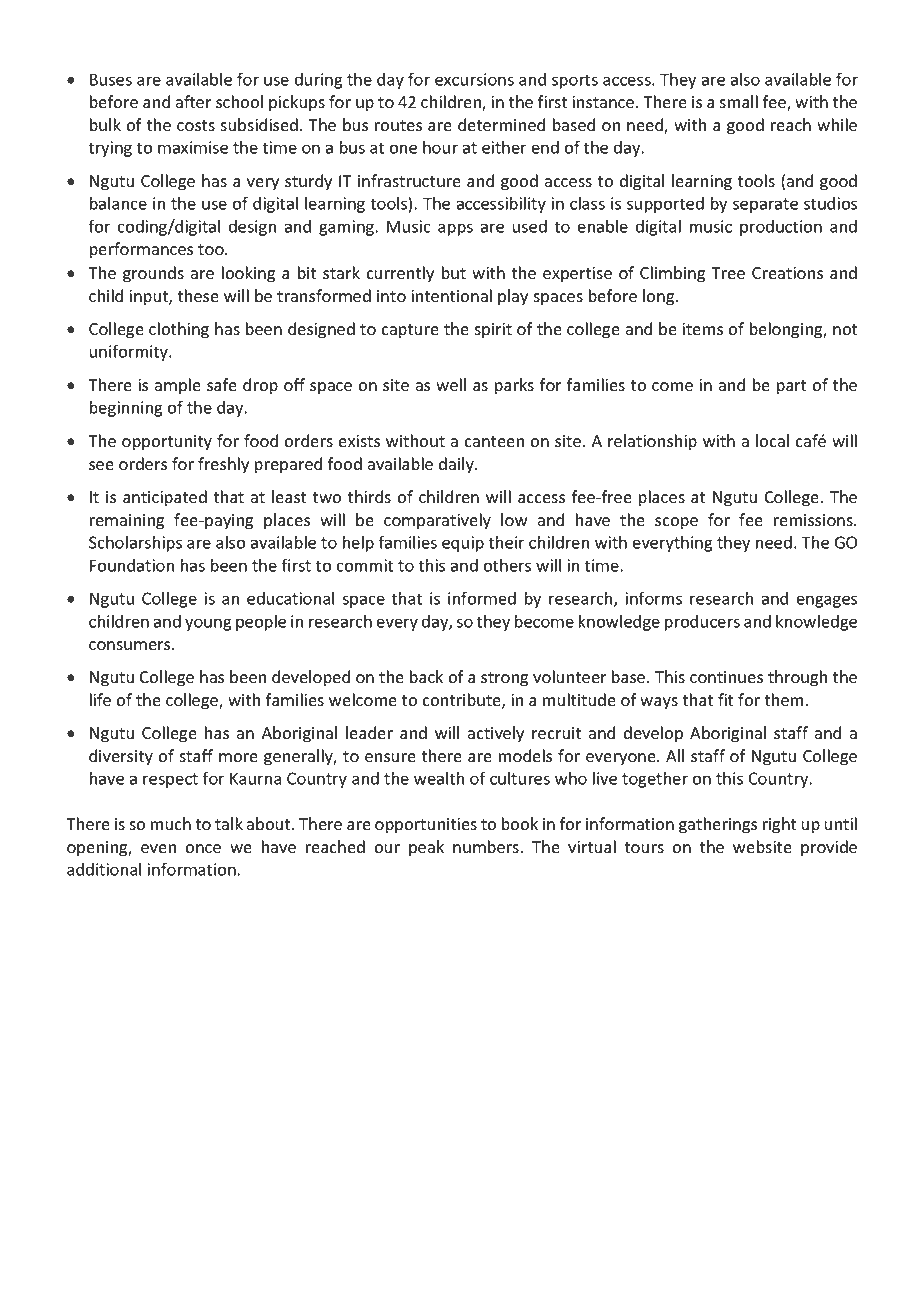  What do you see at coordinates (738, 102) in the image?
I see `small` at bounding box center [738, 102].
